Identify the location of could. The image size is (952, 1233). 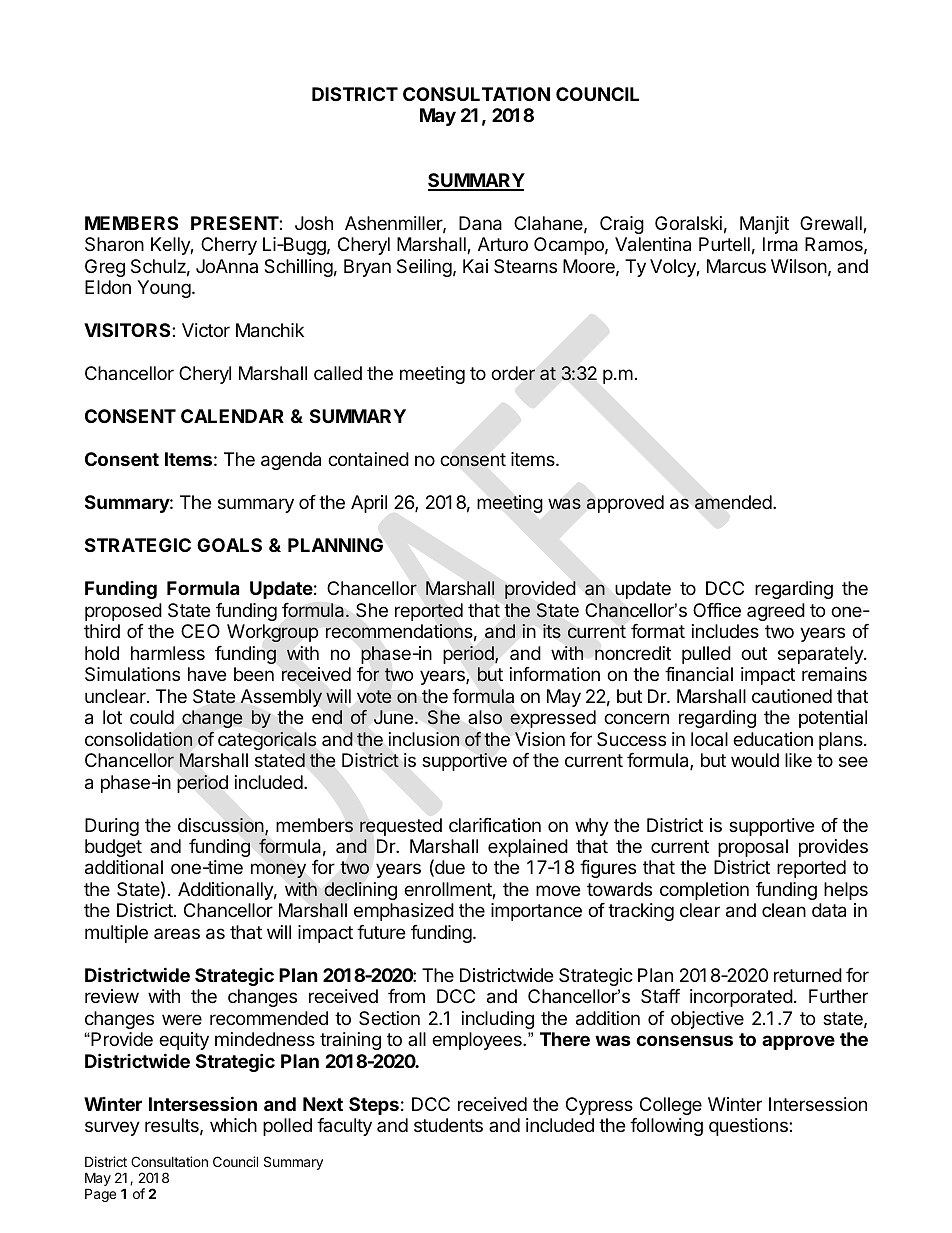
(152, 717).
